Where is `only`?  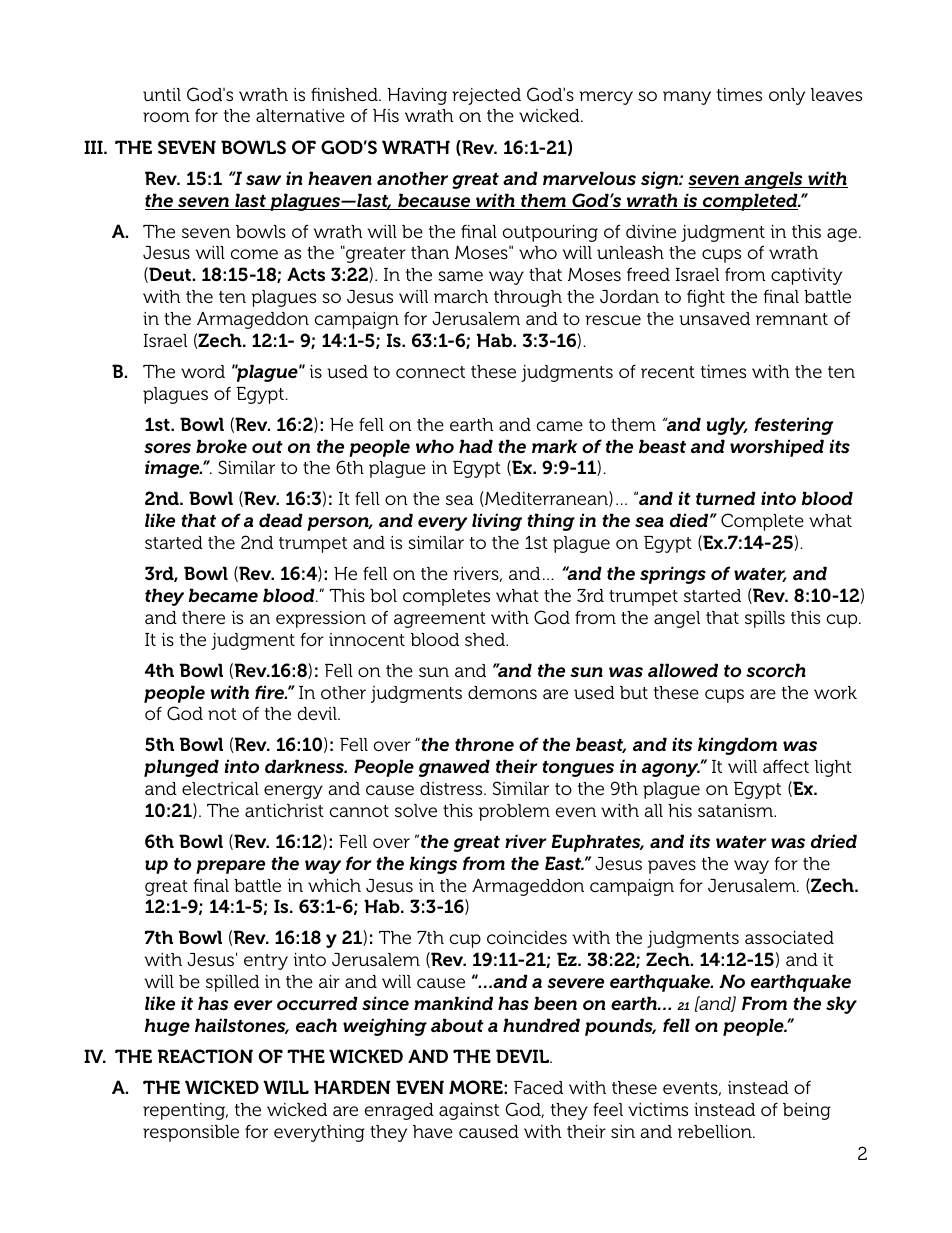 only is located at coordinates (787, 96).
